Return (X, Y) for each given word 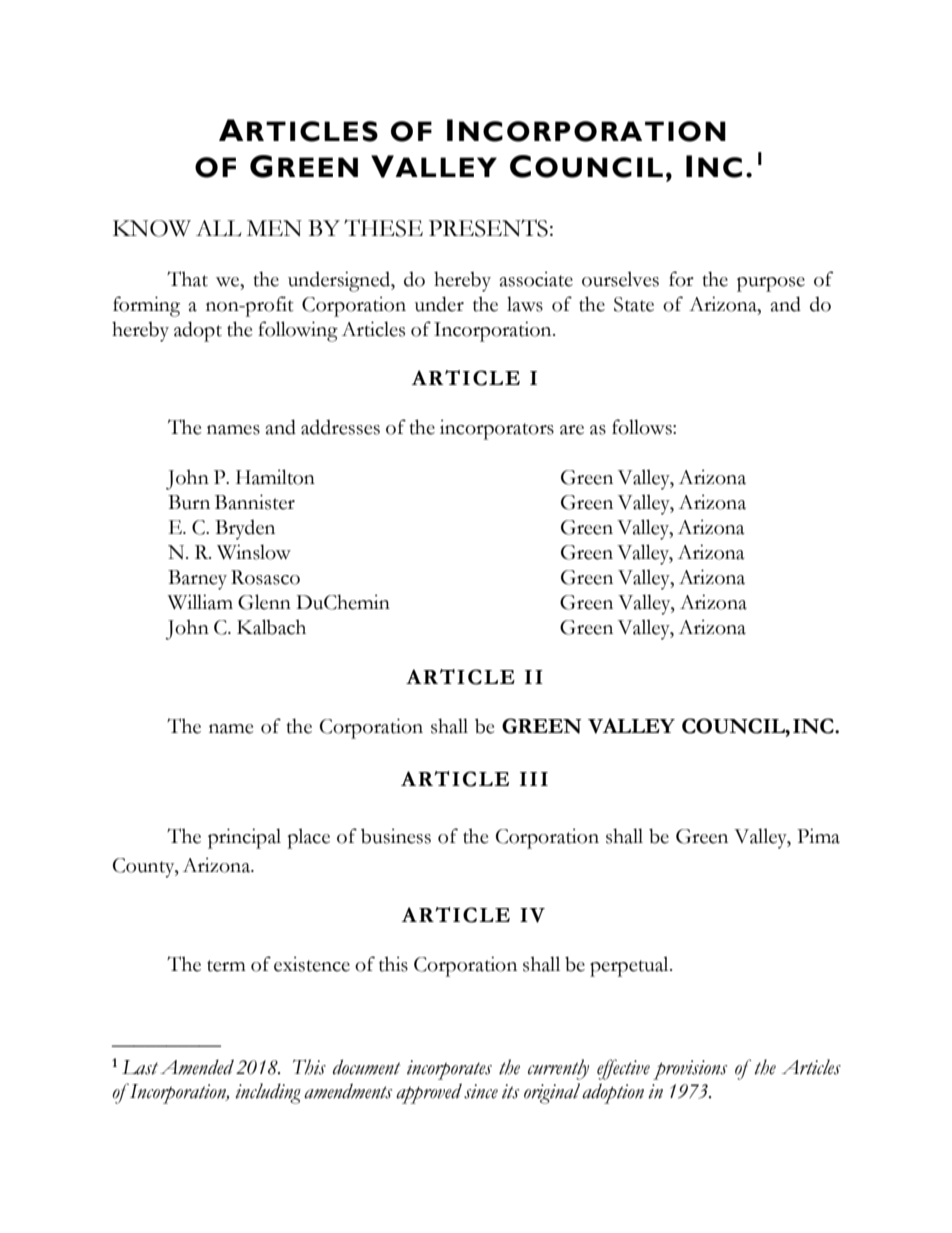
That (187, 279)
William (200, 602)
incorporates (449, 1070)
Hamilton (275, 477)
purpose (771, 284)
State (634, 304)
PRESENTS (488, 228)
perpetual (630, 966)
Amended (197, 1067)
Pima (818, 836)
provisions (690, 1070)
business (396, 836)
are (572, 430)
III (534, 779)
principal (244, 838)
